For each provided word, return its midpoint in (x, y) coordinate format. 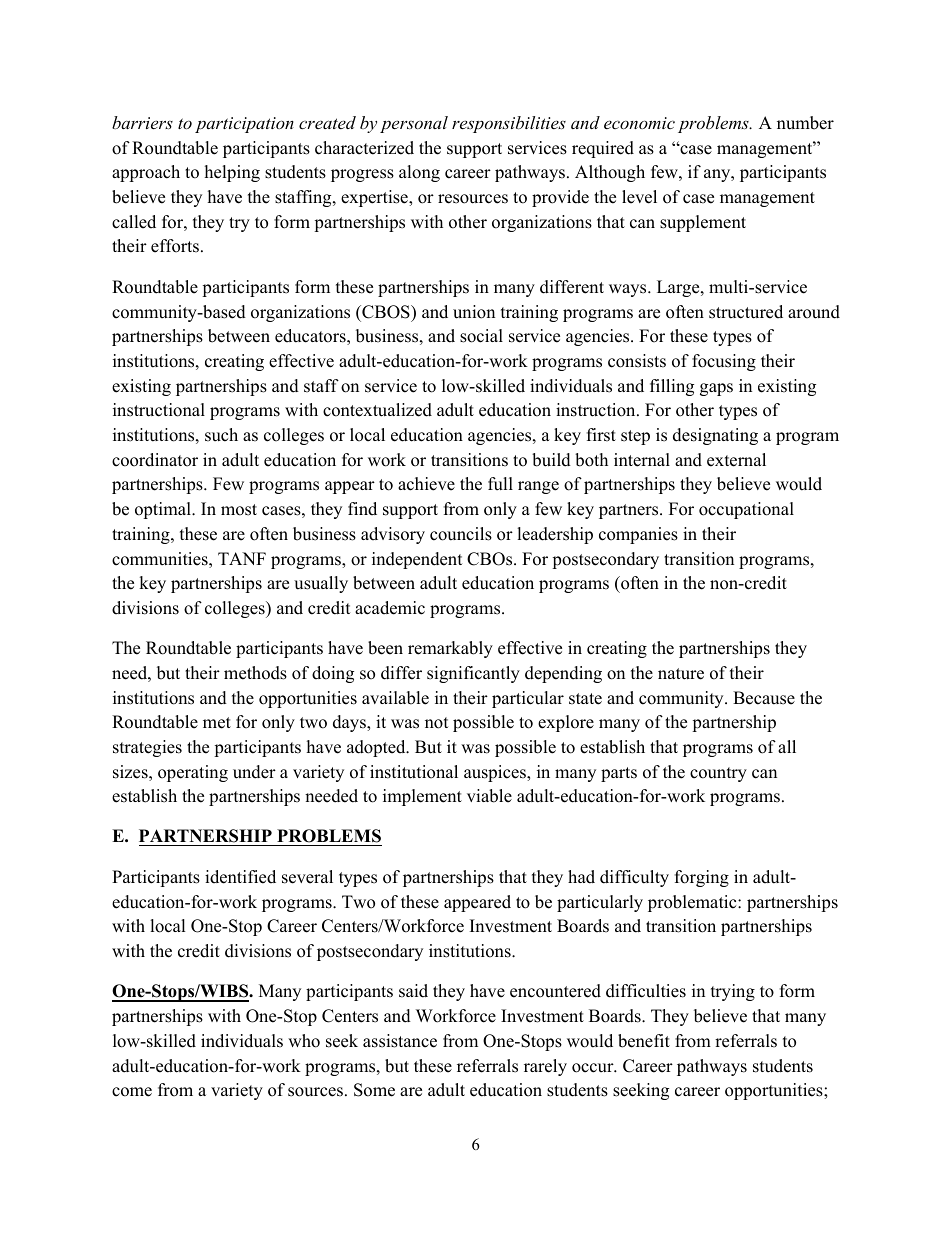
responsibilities (509, 124)
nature (681, 674)
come (132, 1092)
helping (232, 173)
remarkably (450, 649)
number (805, 123)
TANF (242, 558)
